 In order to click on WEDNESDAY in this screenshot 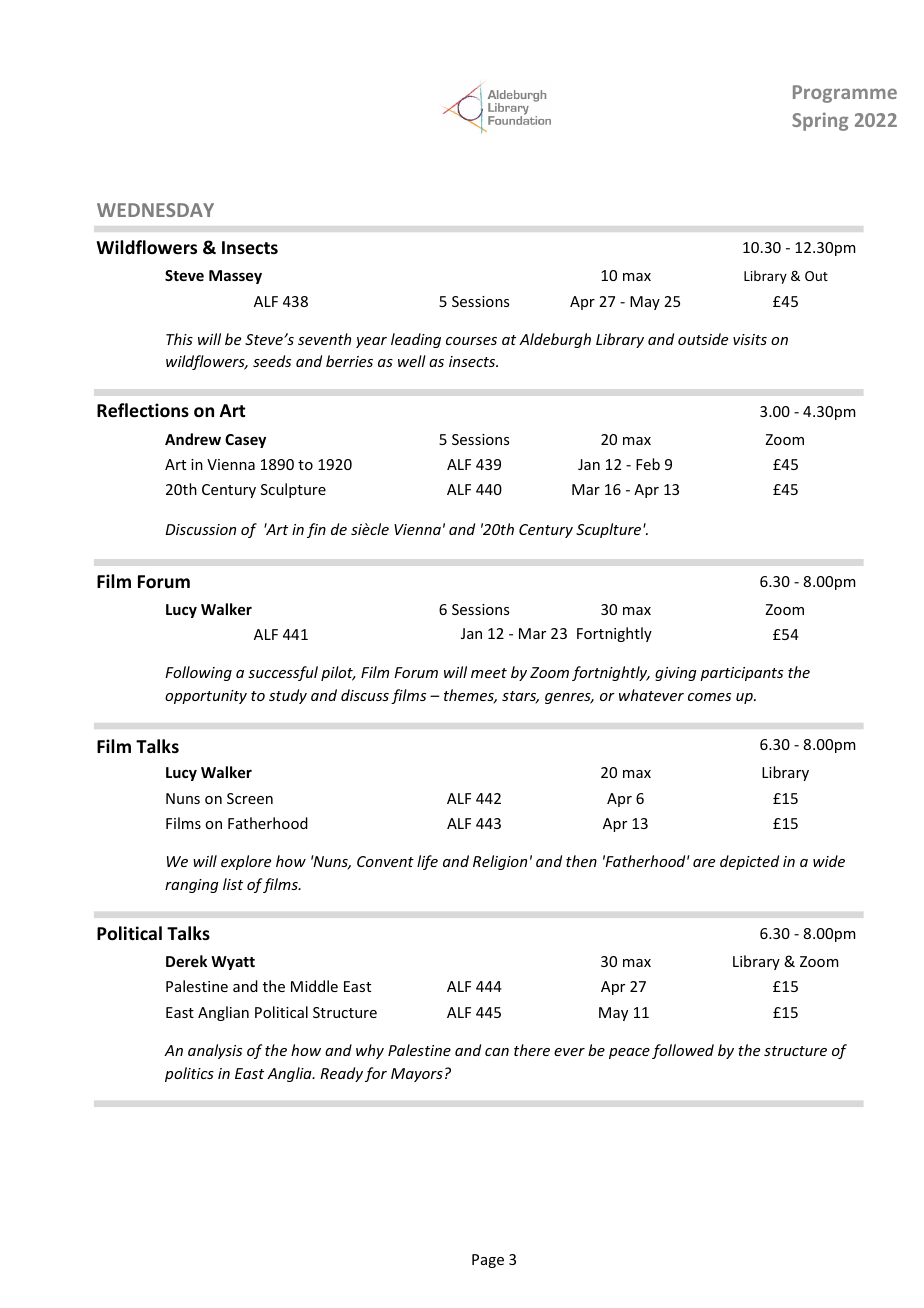, I will do `click(155, 210)`.
